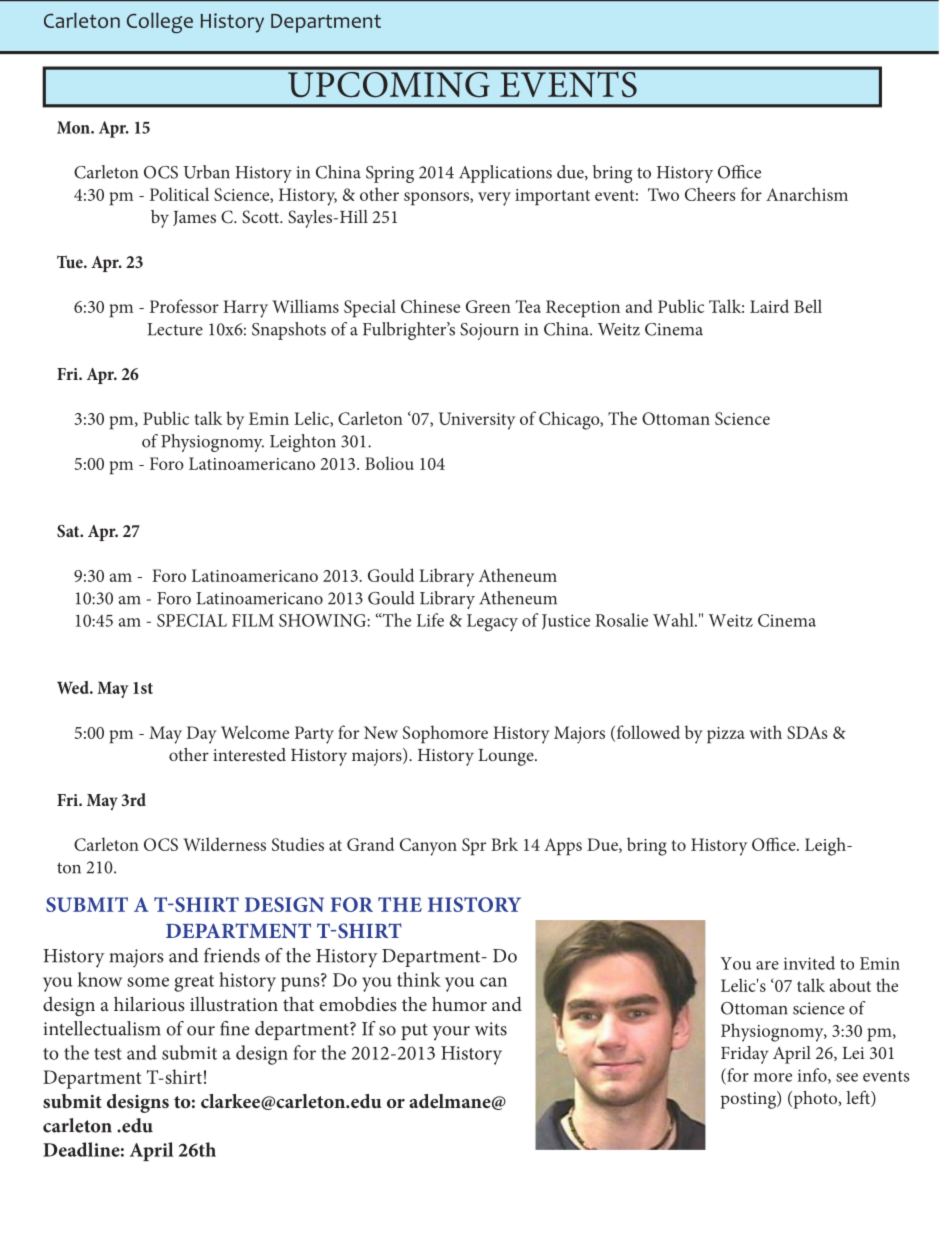 The height and width of the page is (1233, 952). Describe the element at coordinates (108, 1054) in the page. I see `test` at that location.
